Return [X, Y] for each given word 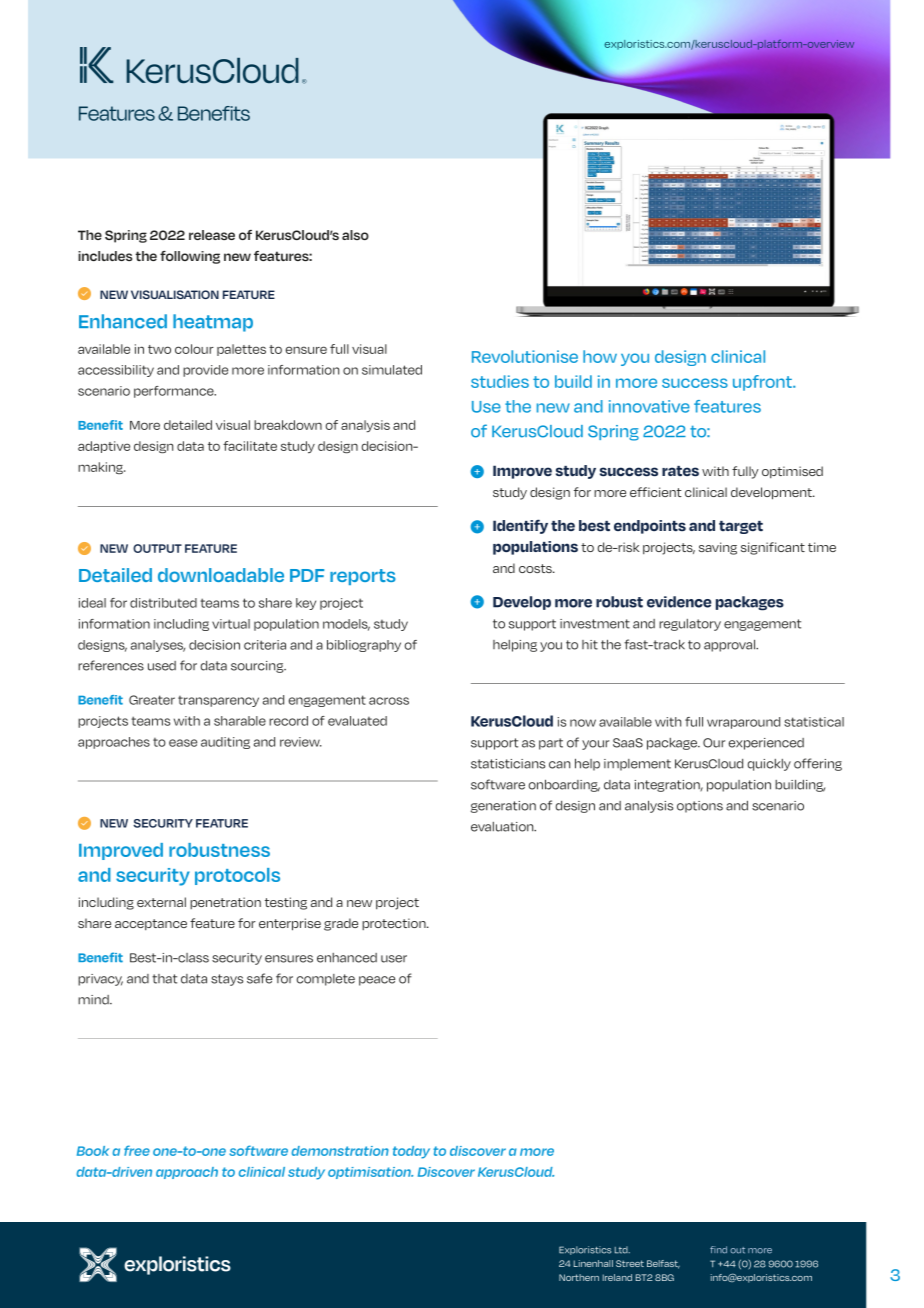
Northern [579, 1277]
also [355, 235]
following [190, 257]
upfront [763, 383]
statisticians [508, 764]
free [137, 1150]
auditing [225, 743]
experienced [766, 744]
